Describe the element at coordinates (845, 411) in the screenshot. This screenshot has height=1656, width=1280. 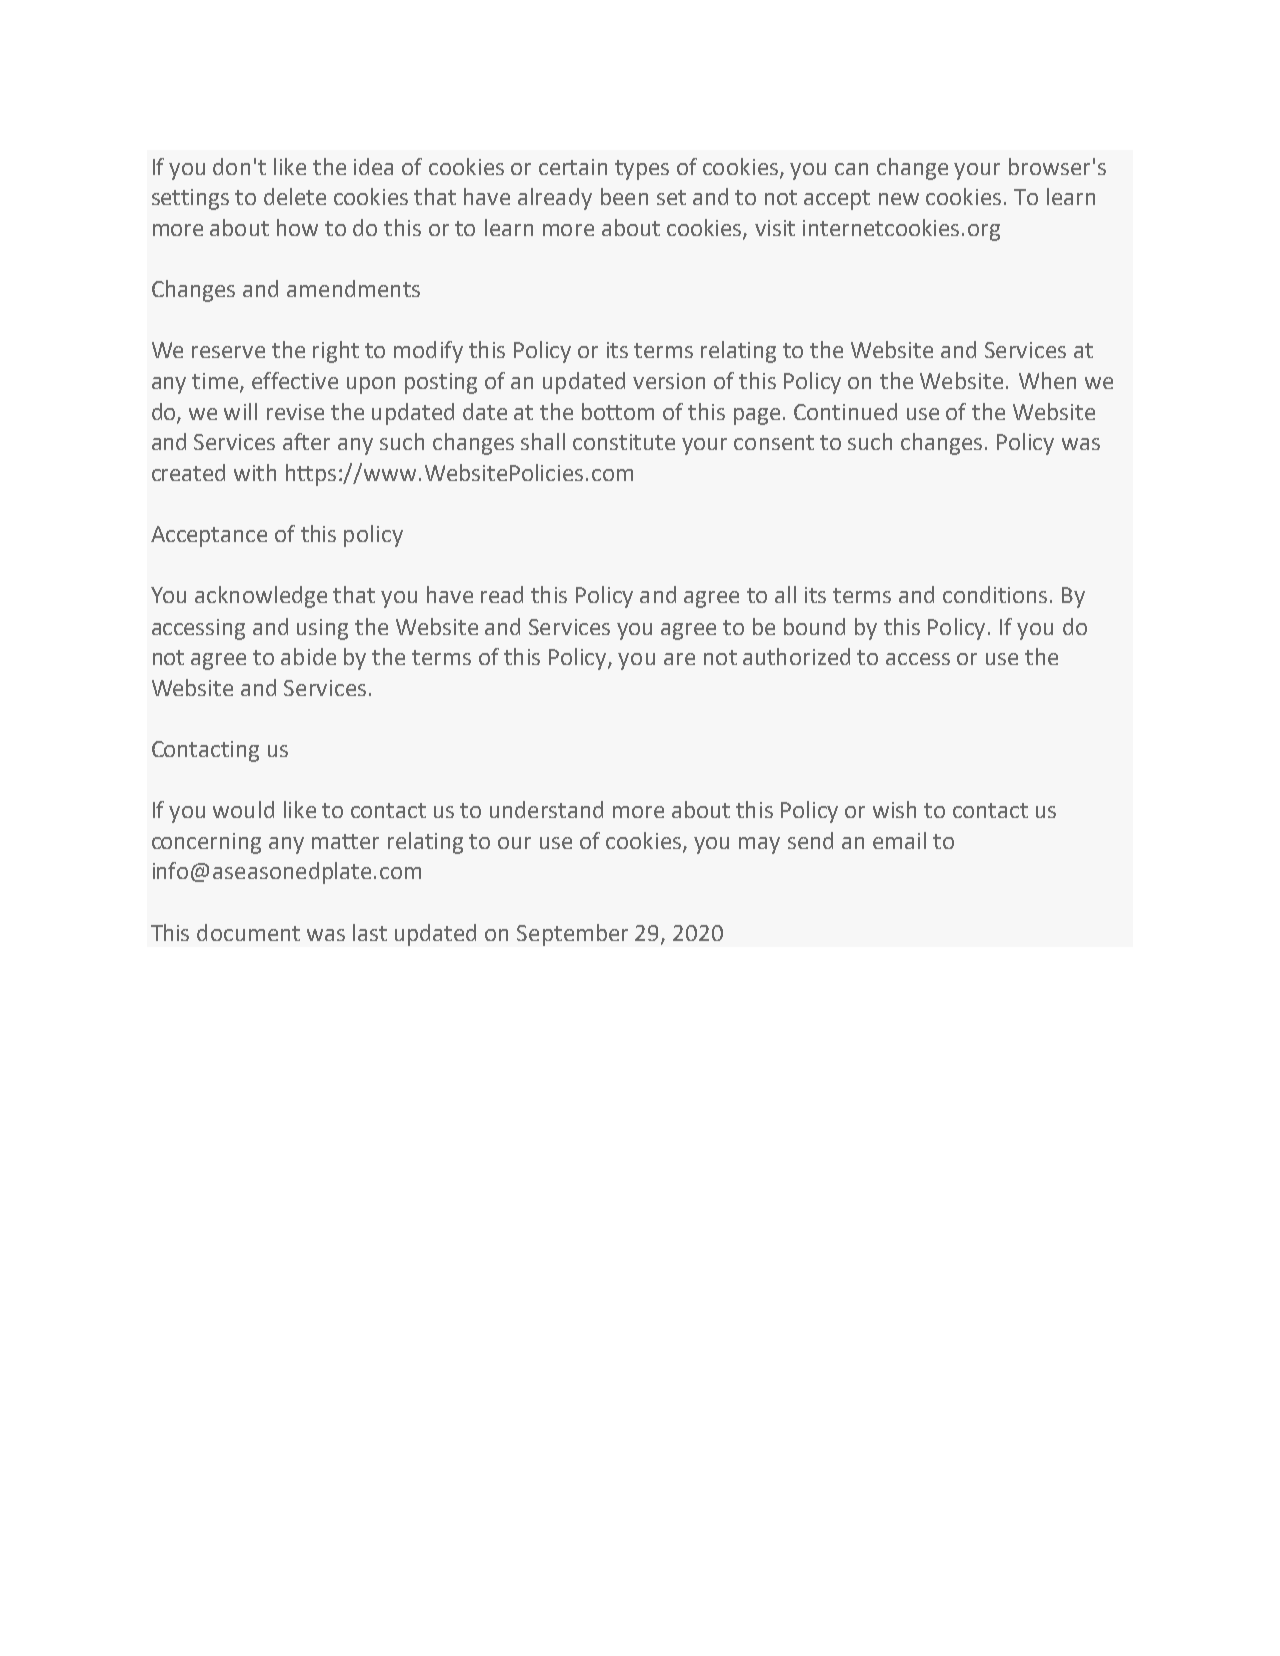
I see `Continued` at that location.
